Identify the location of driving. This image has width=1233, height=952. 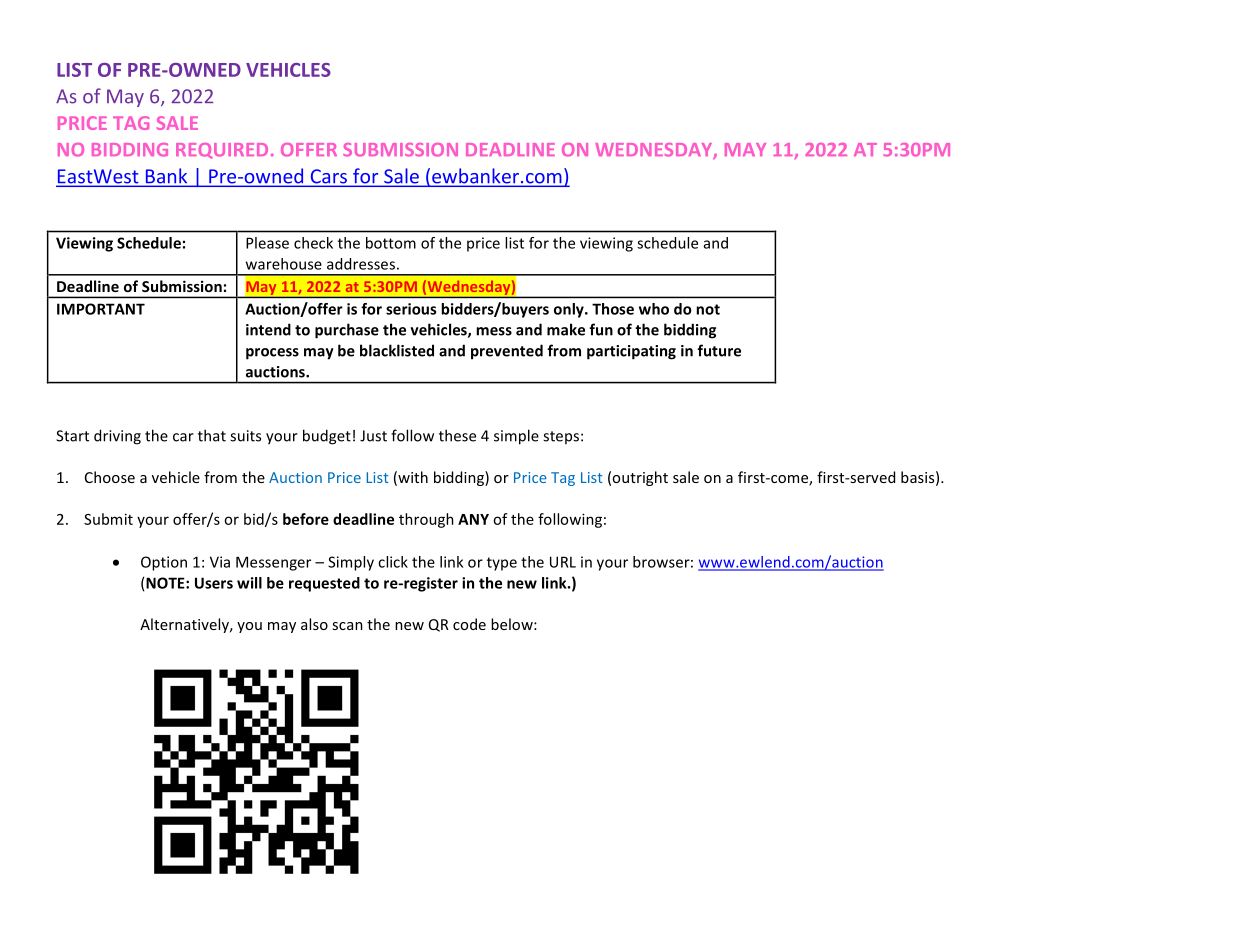
(117, 437).
